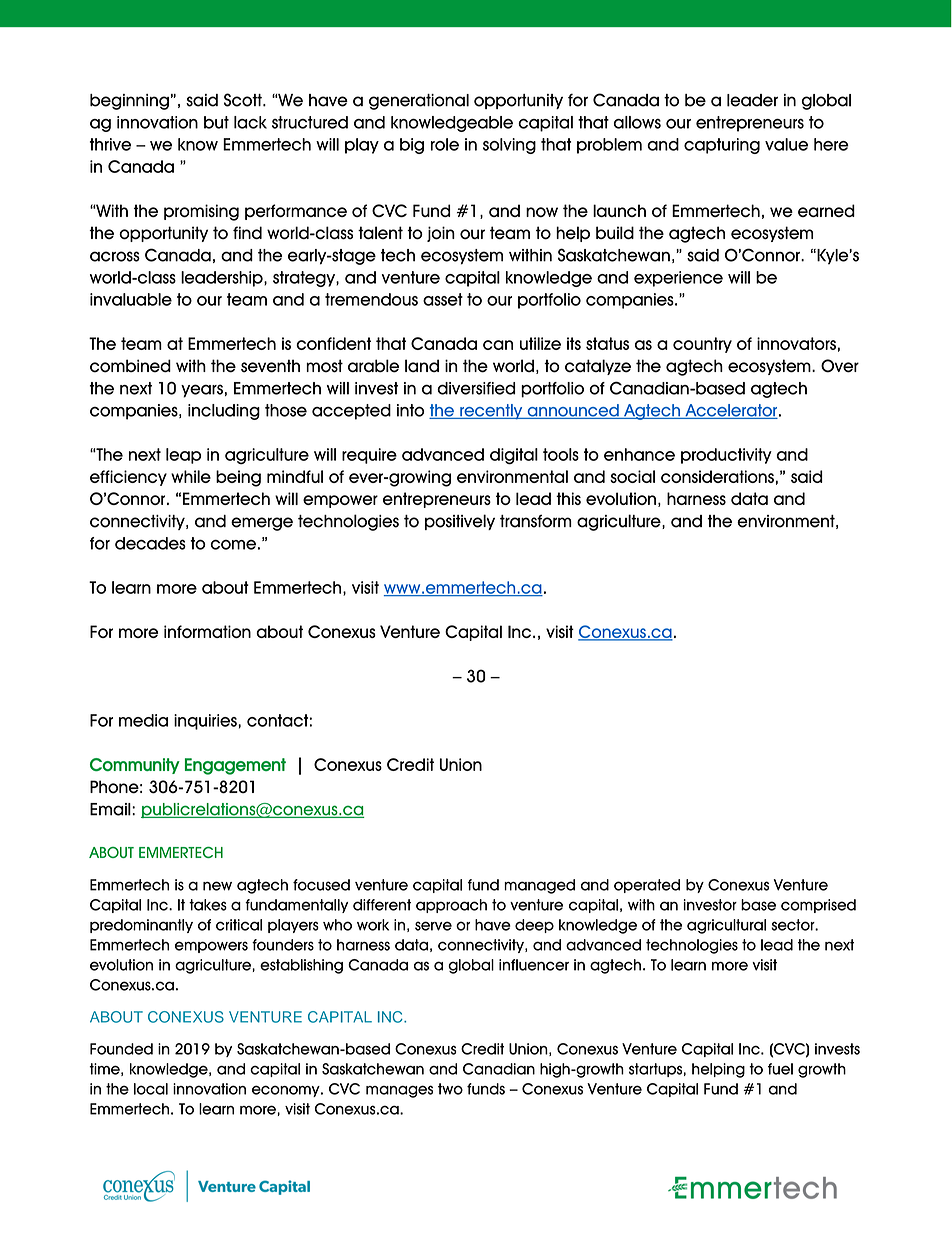 Image resolution: width=952 pixels, height=1233 pixels. Describe the element at coordinates (722, 146) in the screenshot. I see `capturing` at that location.
